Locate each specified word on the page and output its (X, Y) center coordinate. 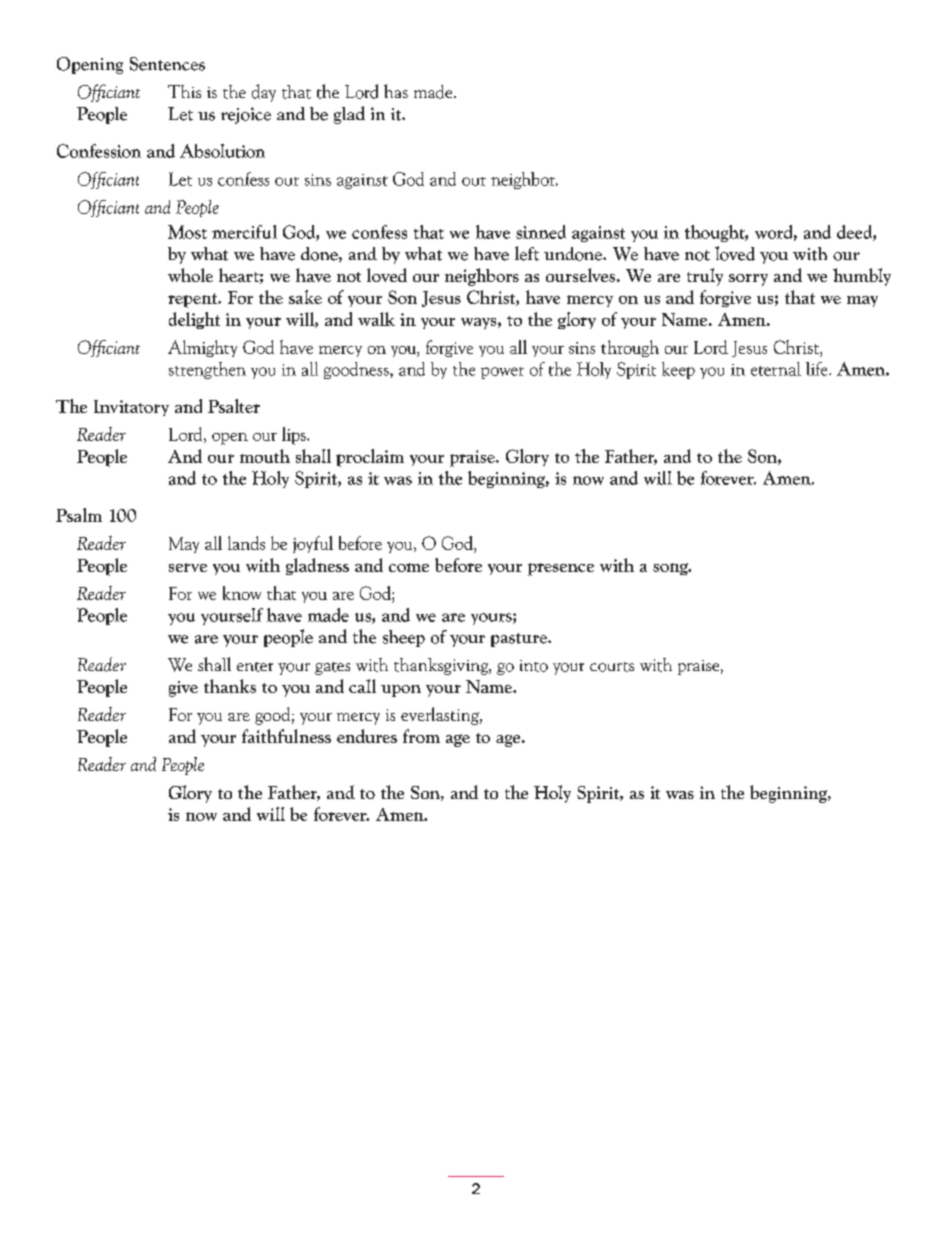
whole (190, 275)
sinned (541, 232)
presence (561, 569)
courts (612, 667)
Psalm (79, 515)
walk (376, 319)
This (184, 91)
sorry (748, 280)
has (396, 91)
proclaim (370, 458)
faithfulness (286, 736)
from (421, 736)
